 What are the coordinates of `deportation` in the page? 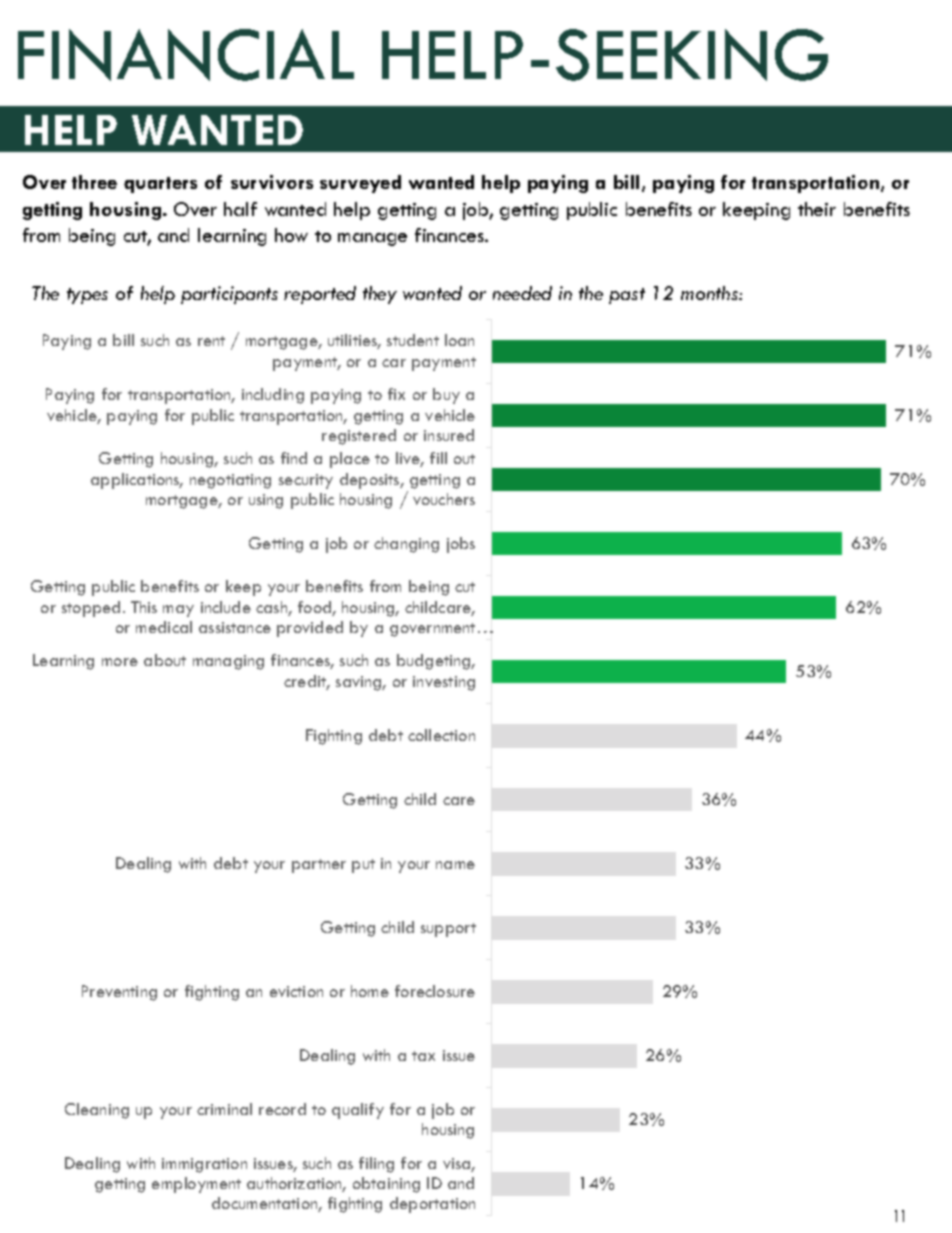 It's located at (432, 1205).
